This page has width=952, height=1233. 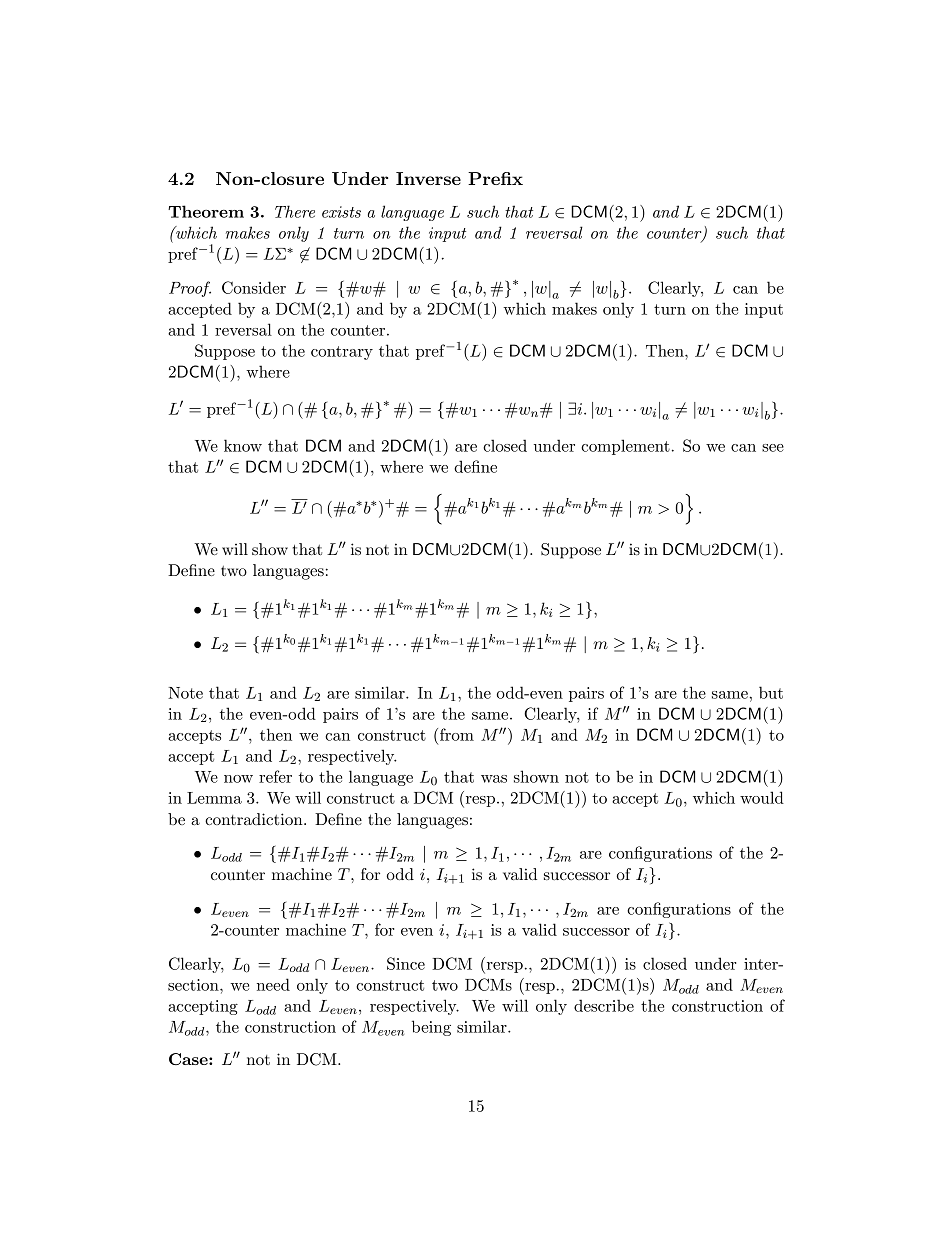 What do you see at coordinates (342, 353) in the page?
I see `contrary` at bounding box center [342, 353].
